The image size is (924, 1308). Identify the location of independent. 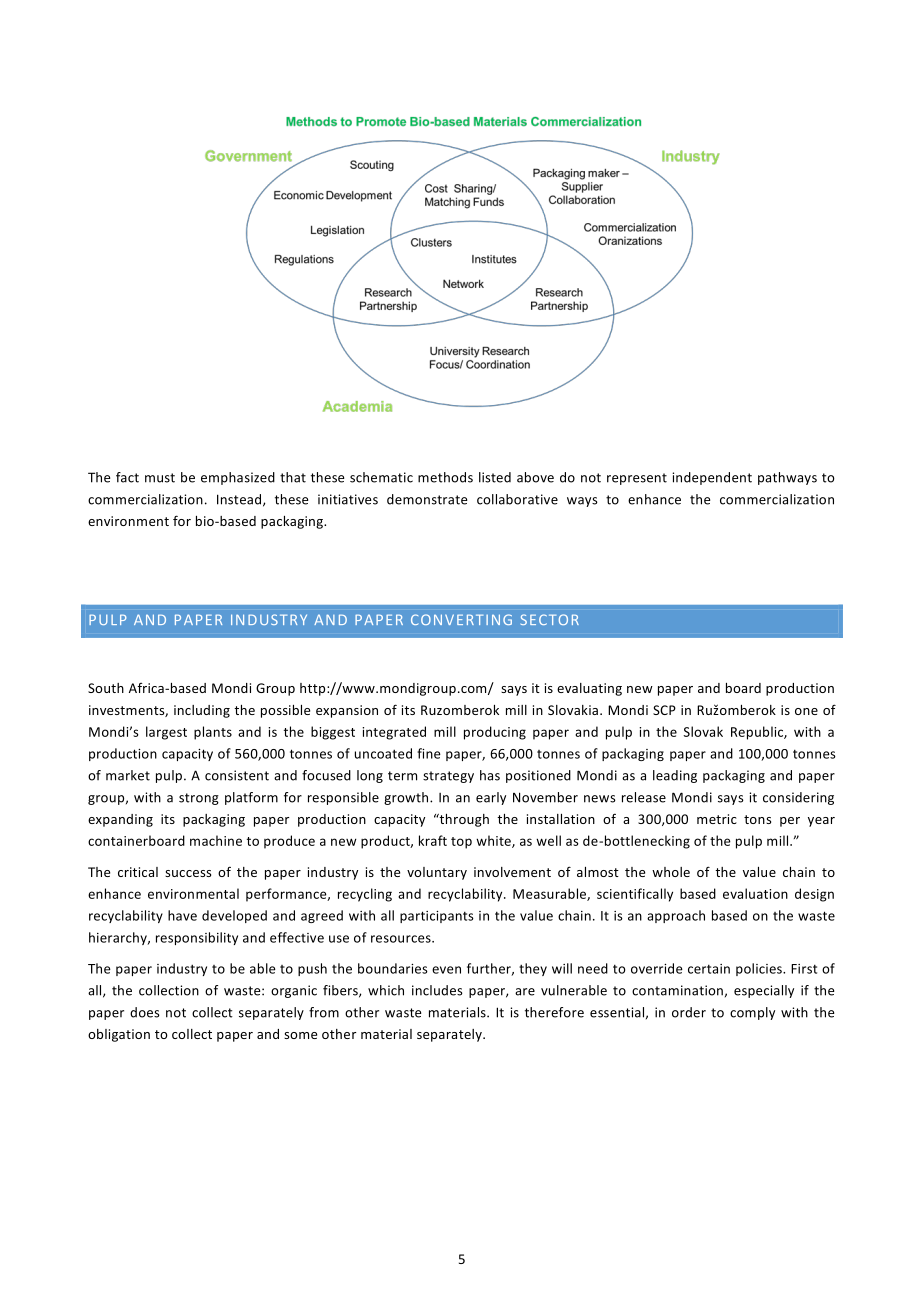
(712, 478).
